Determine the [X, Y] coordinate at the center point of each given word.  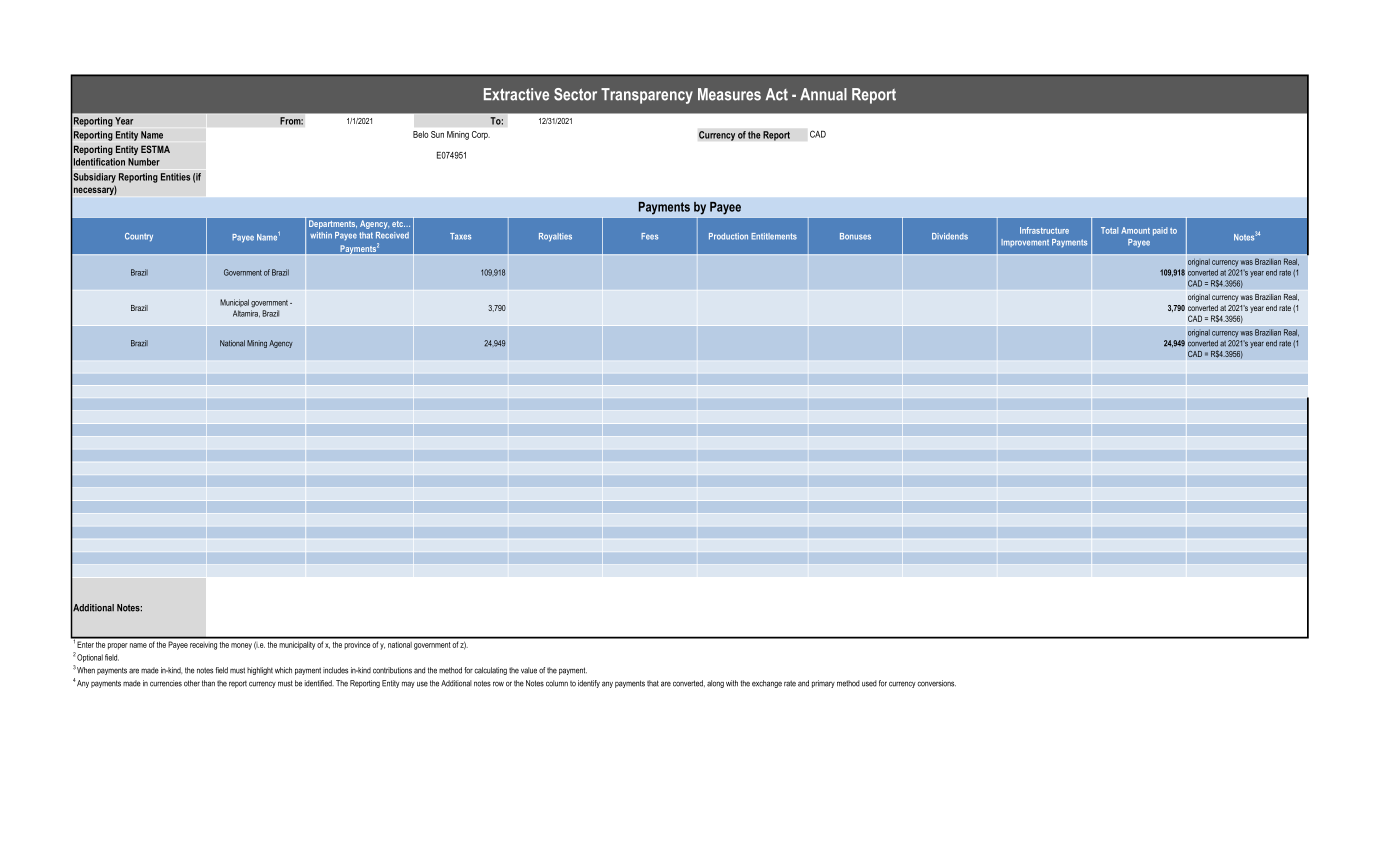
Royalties [555, 237]
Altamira [246, 314]
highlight [260, 671]
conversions [936, 683]
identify [589, 684]
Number [144, 162]
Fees [649, 236]
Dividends [950, 236]
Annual [823, 94]
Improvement [1025, 243]
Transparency [647, 96]
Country [139, 237]
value [529, 670]
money [241, 646]
